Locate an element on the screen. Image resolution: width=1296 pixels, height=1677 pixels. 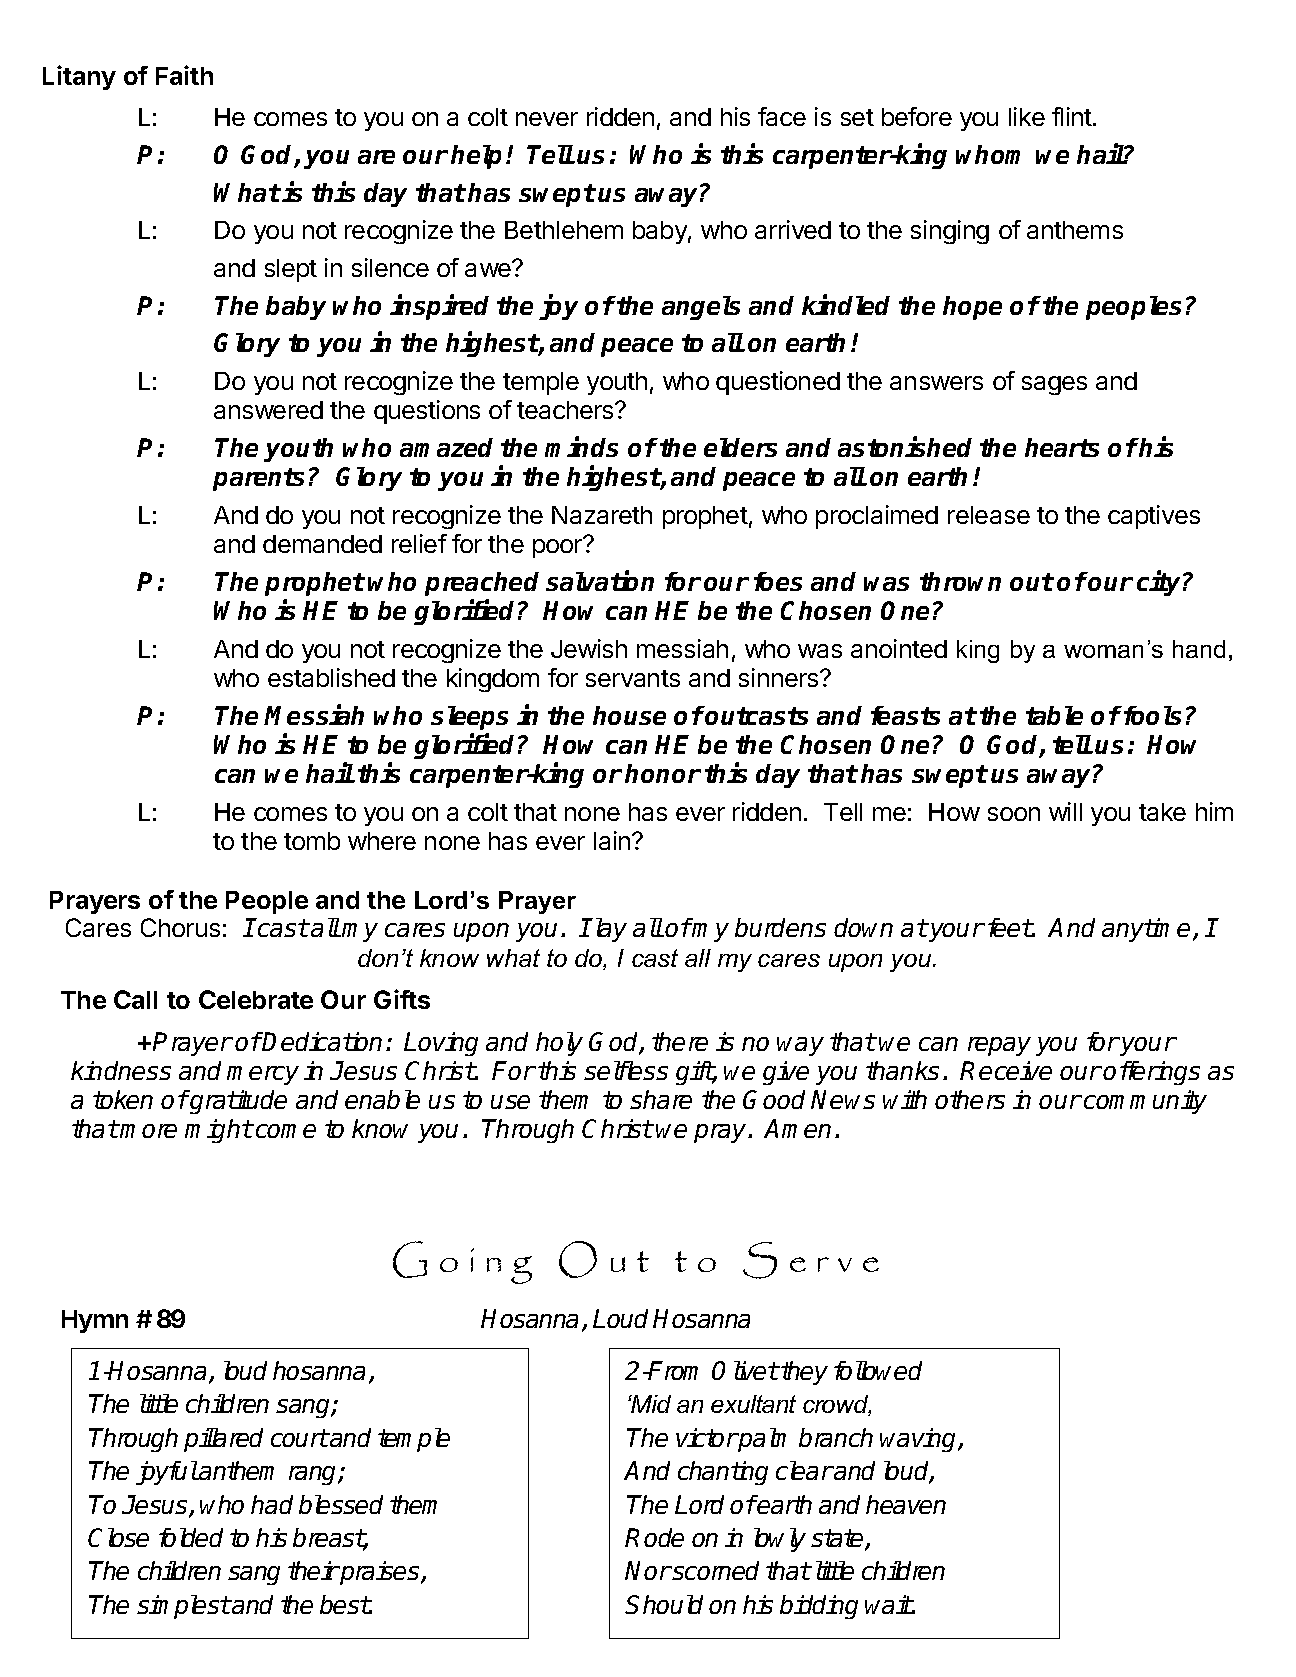
Should is located at coordinates (664, 1604).
